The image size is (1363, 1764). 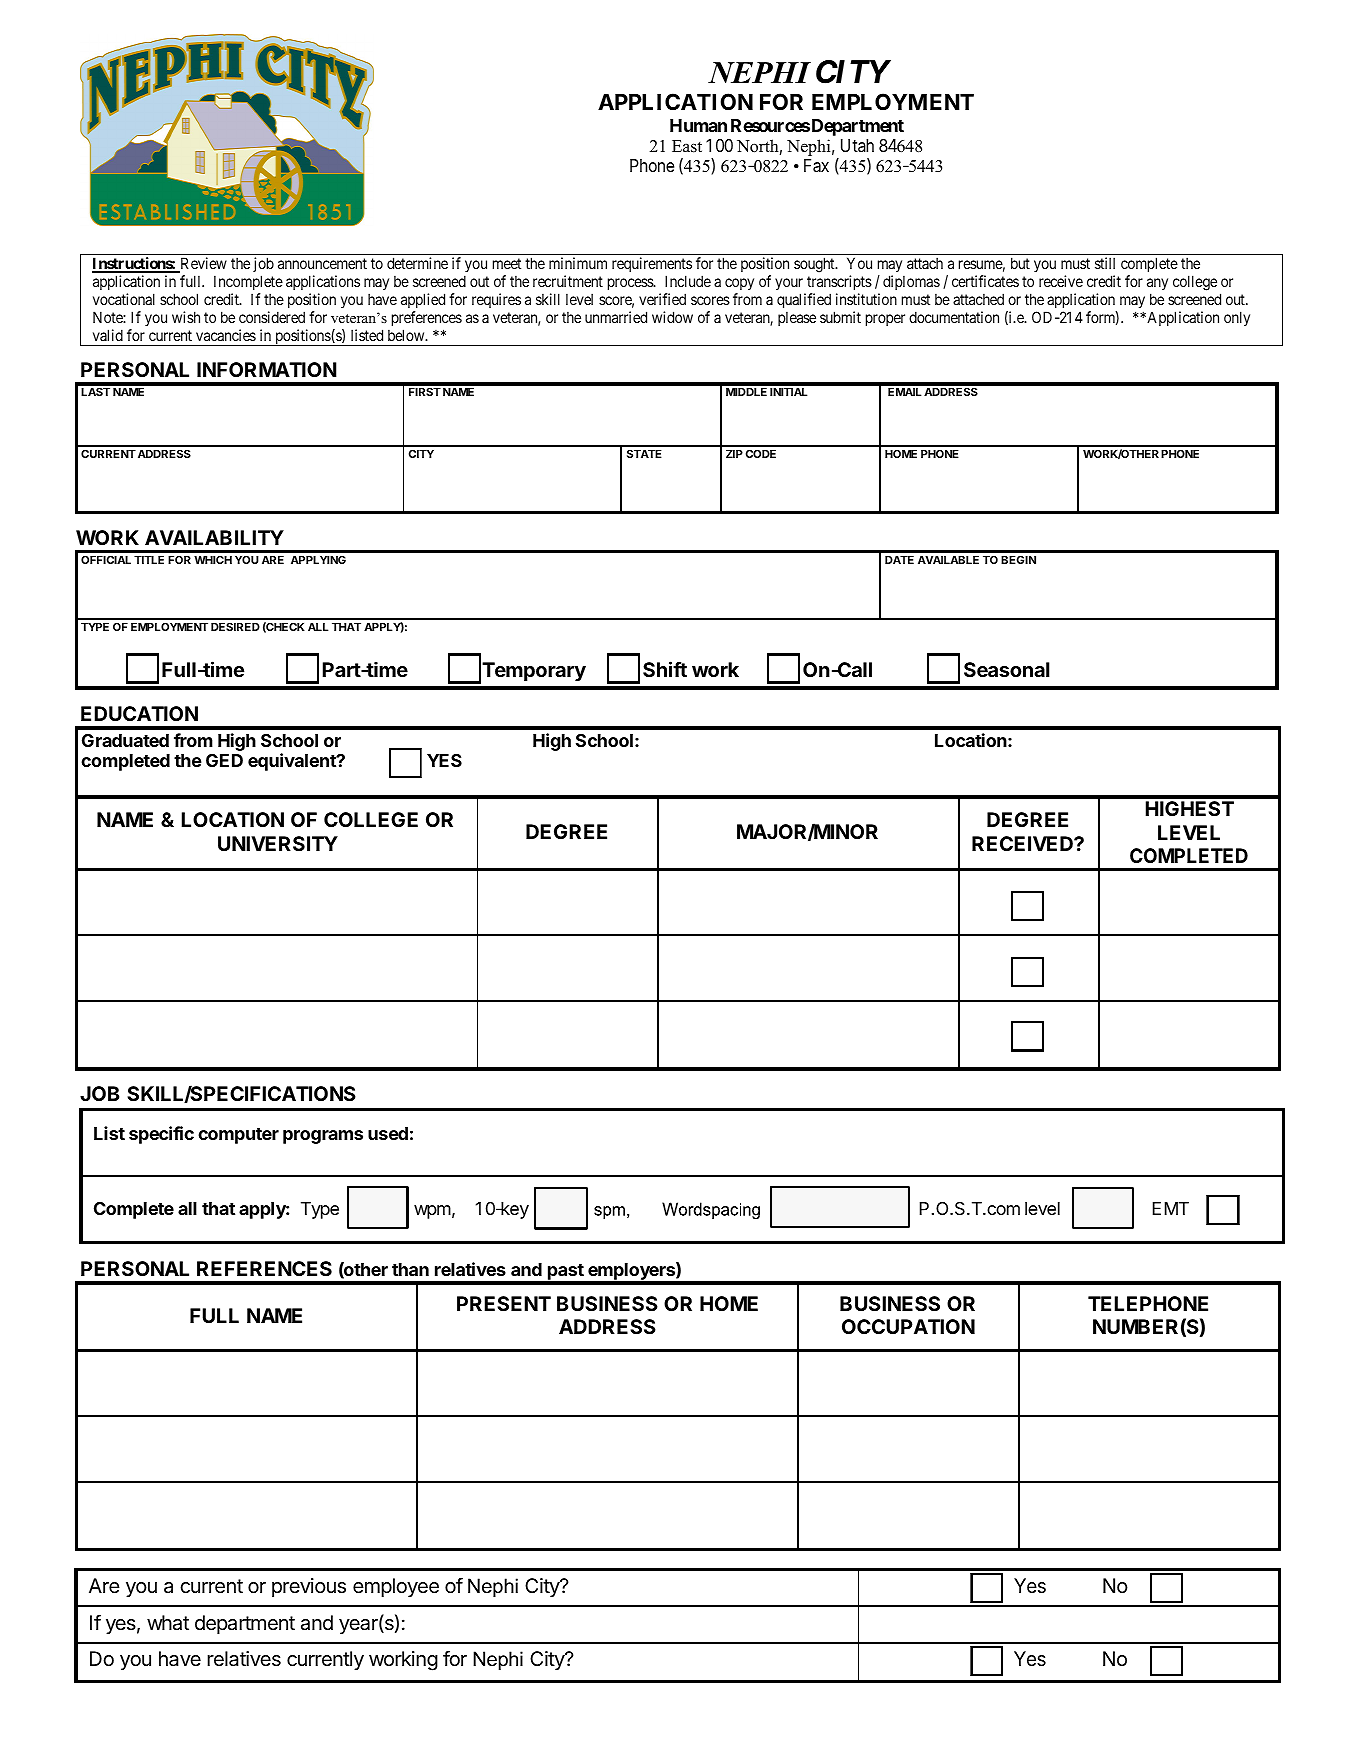 I want to click on previous, so click(x=309, y=1587).
